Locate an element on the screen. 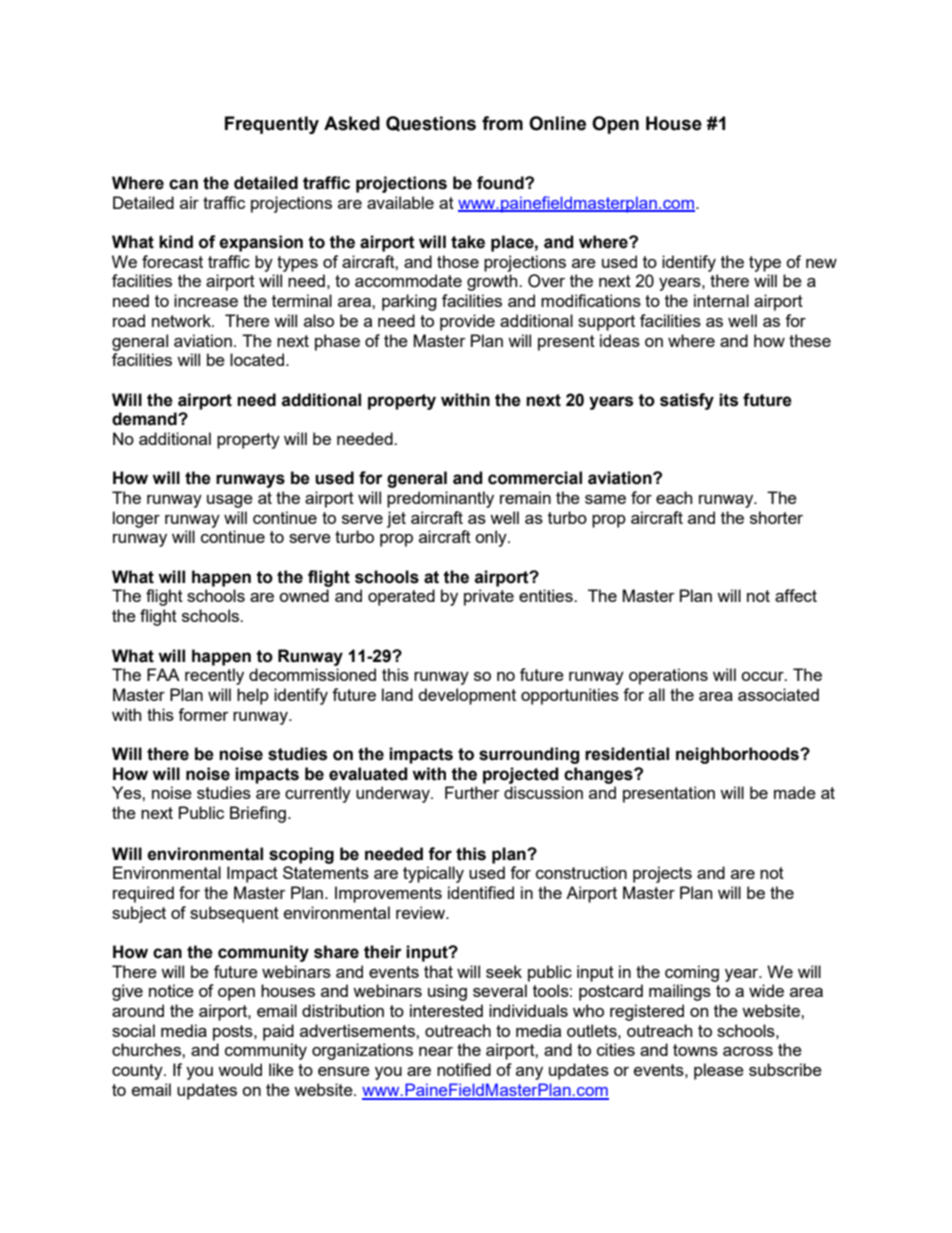 The width and height of the screenshot is (952, 1233). notified is located at coordinates (464, 1069).
